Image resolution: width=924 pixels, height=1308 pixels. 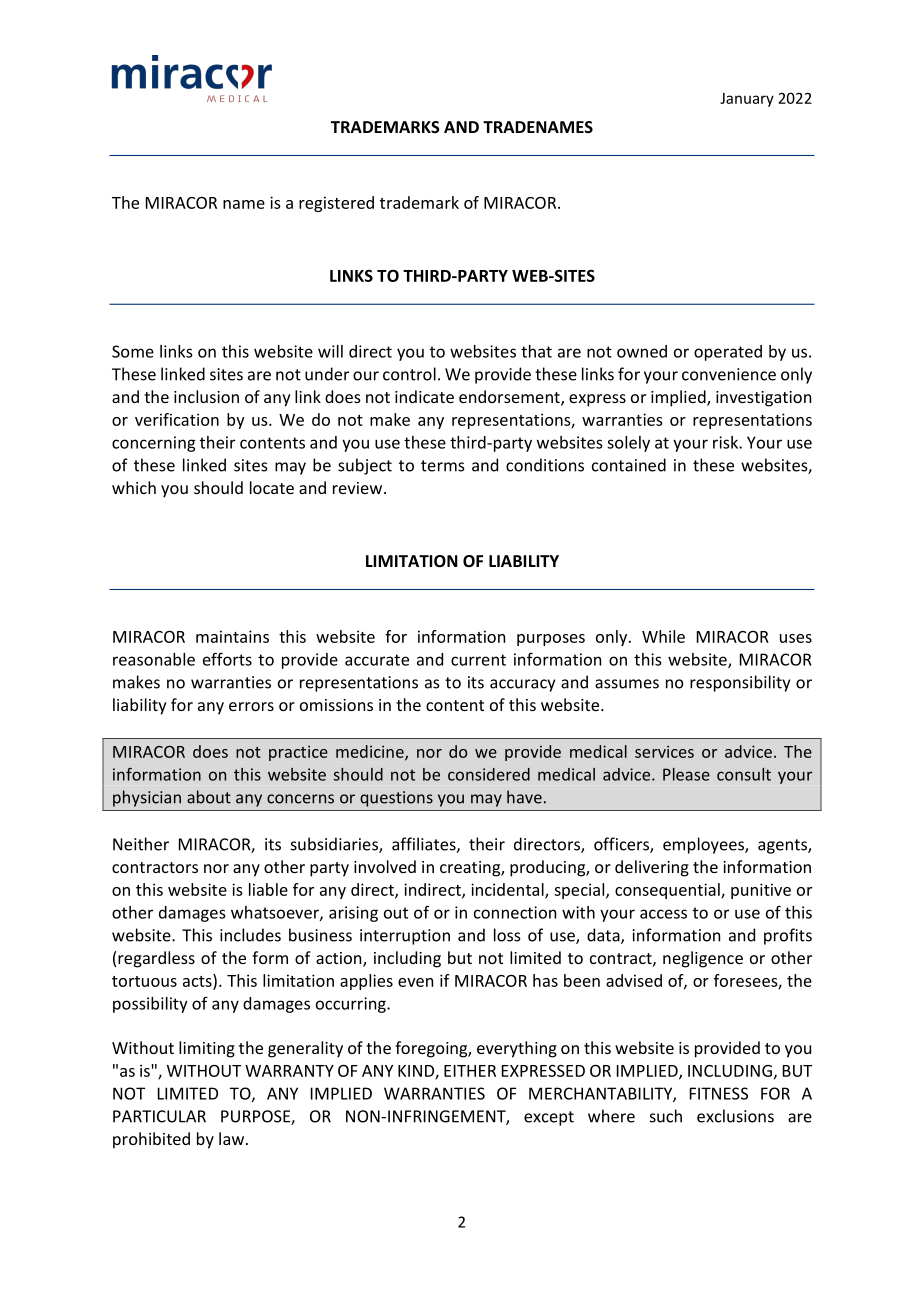 What do you see at coordinates (231, 1138) in the screenshot?
I see `law` at bounding box center [231, 1138].
